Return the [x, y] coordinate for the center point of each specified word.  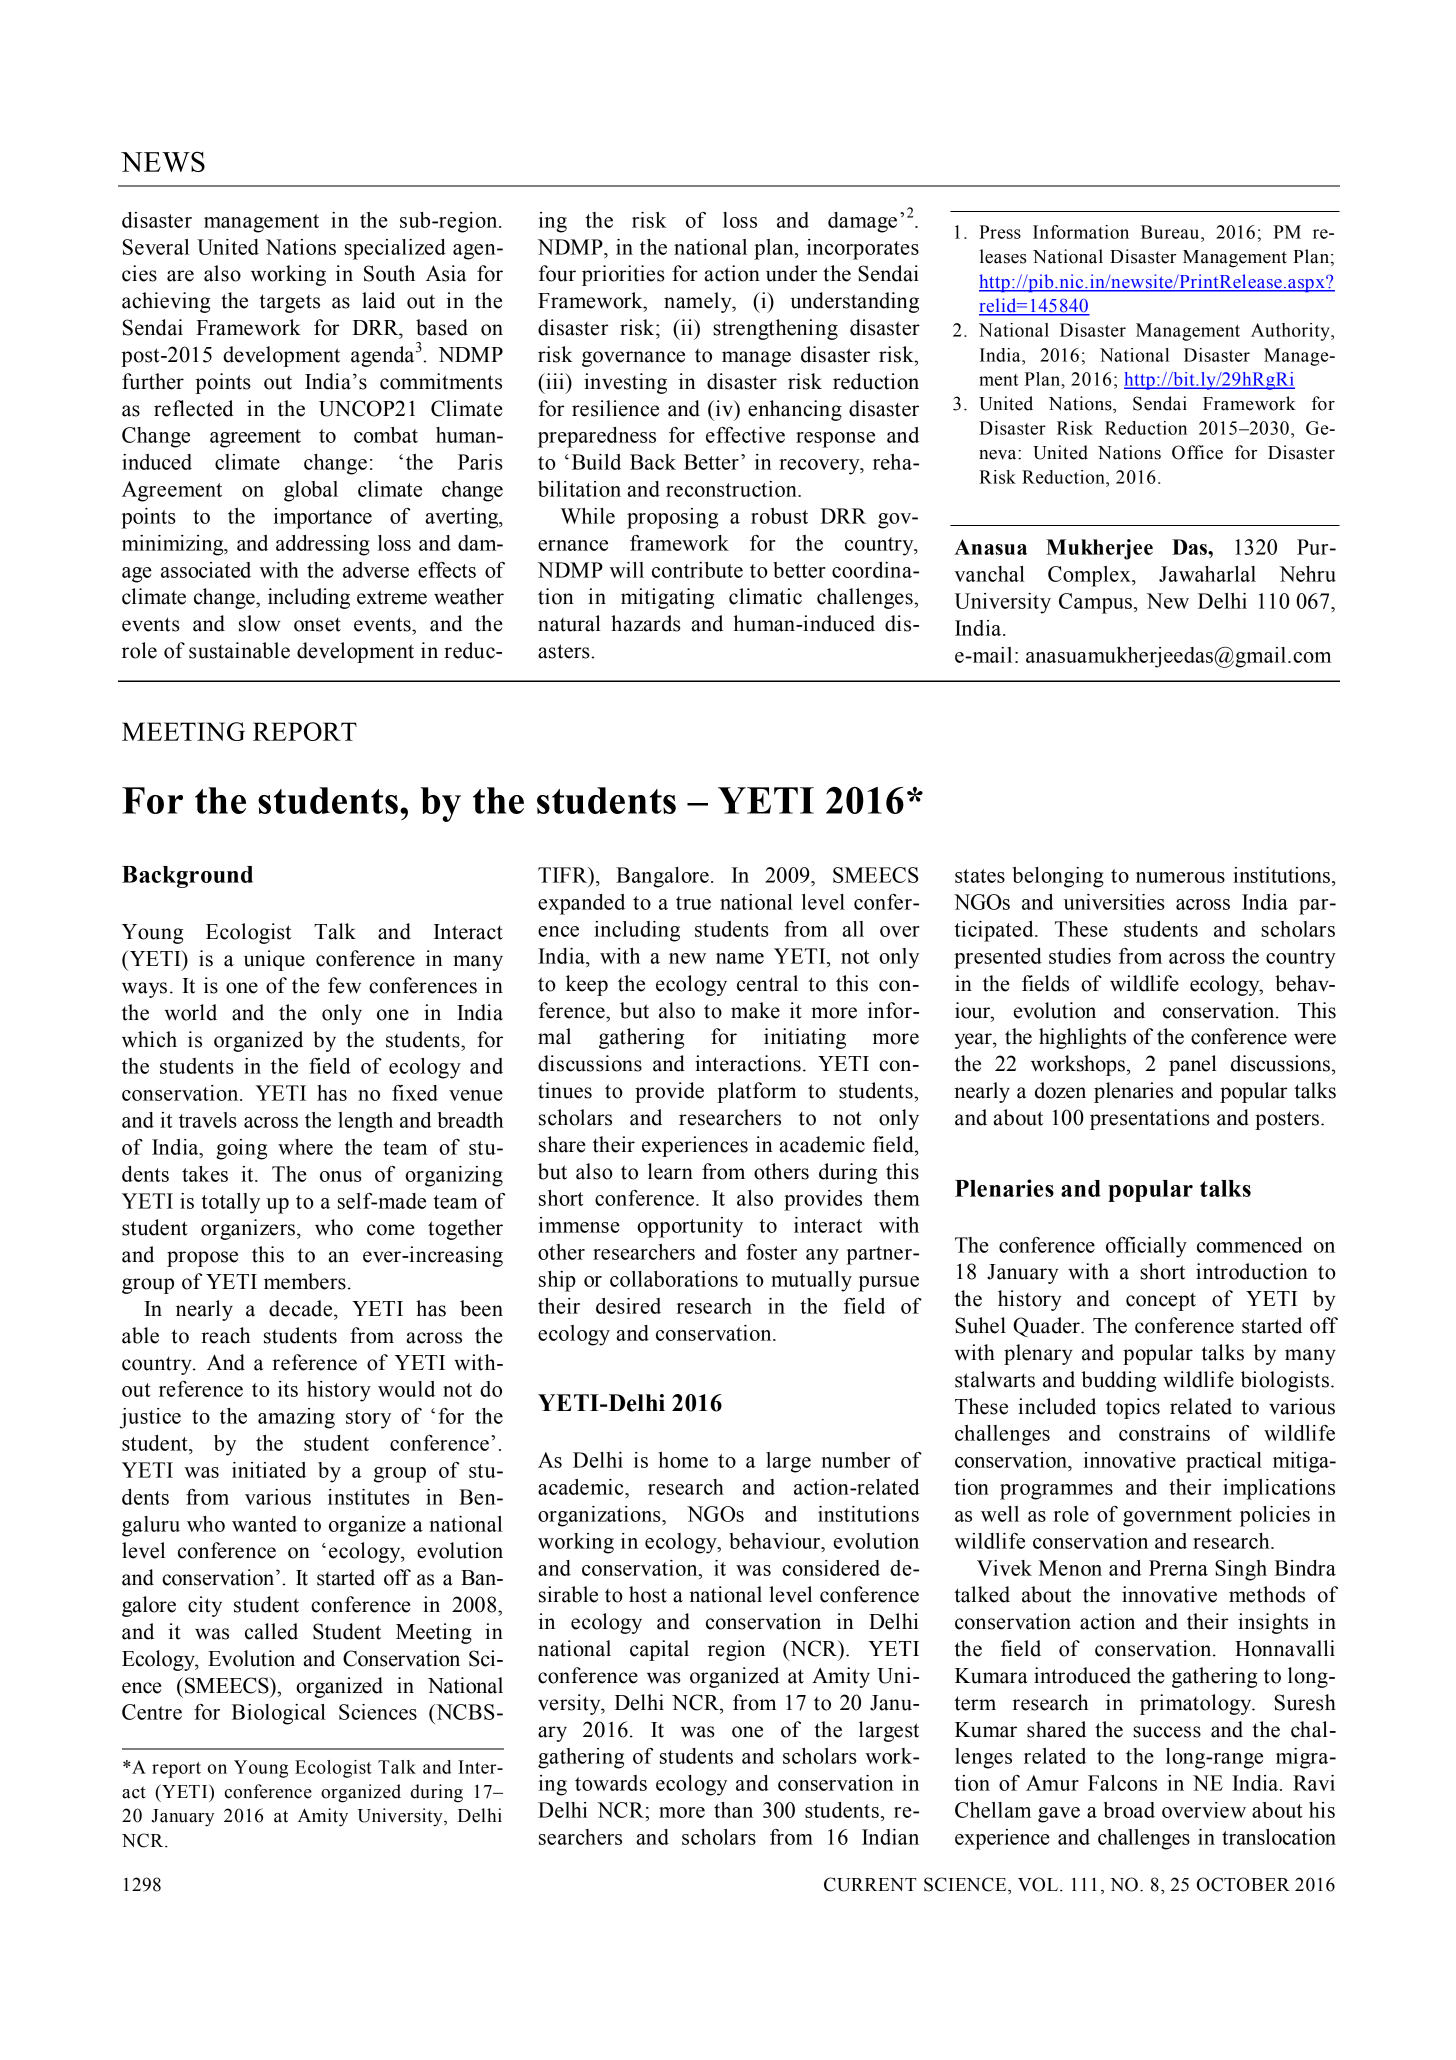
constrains [1164, 1433]
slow [260, 623]
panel [1193, 1065]
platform [756, 1092]
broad [1129, 1810]
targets [289, 303]
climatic [765, 596]
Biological [279, 1714]
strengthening [775, 329]
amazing [296, 1418]
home [683, 1460]
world [191, 1012]
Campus [1095, 603]
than [733, 1810]
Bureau [1171, 232]
